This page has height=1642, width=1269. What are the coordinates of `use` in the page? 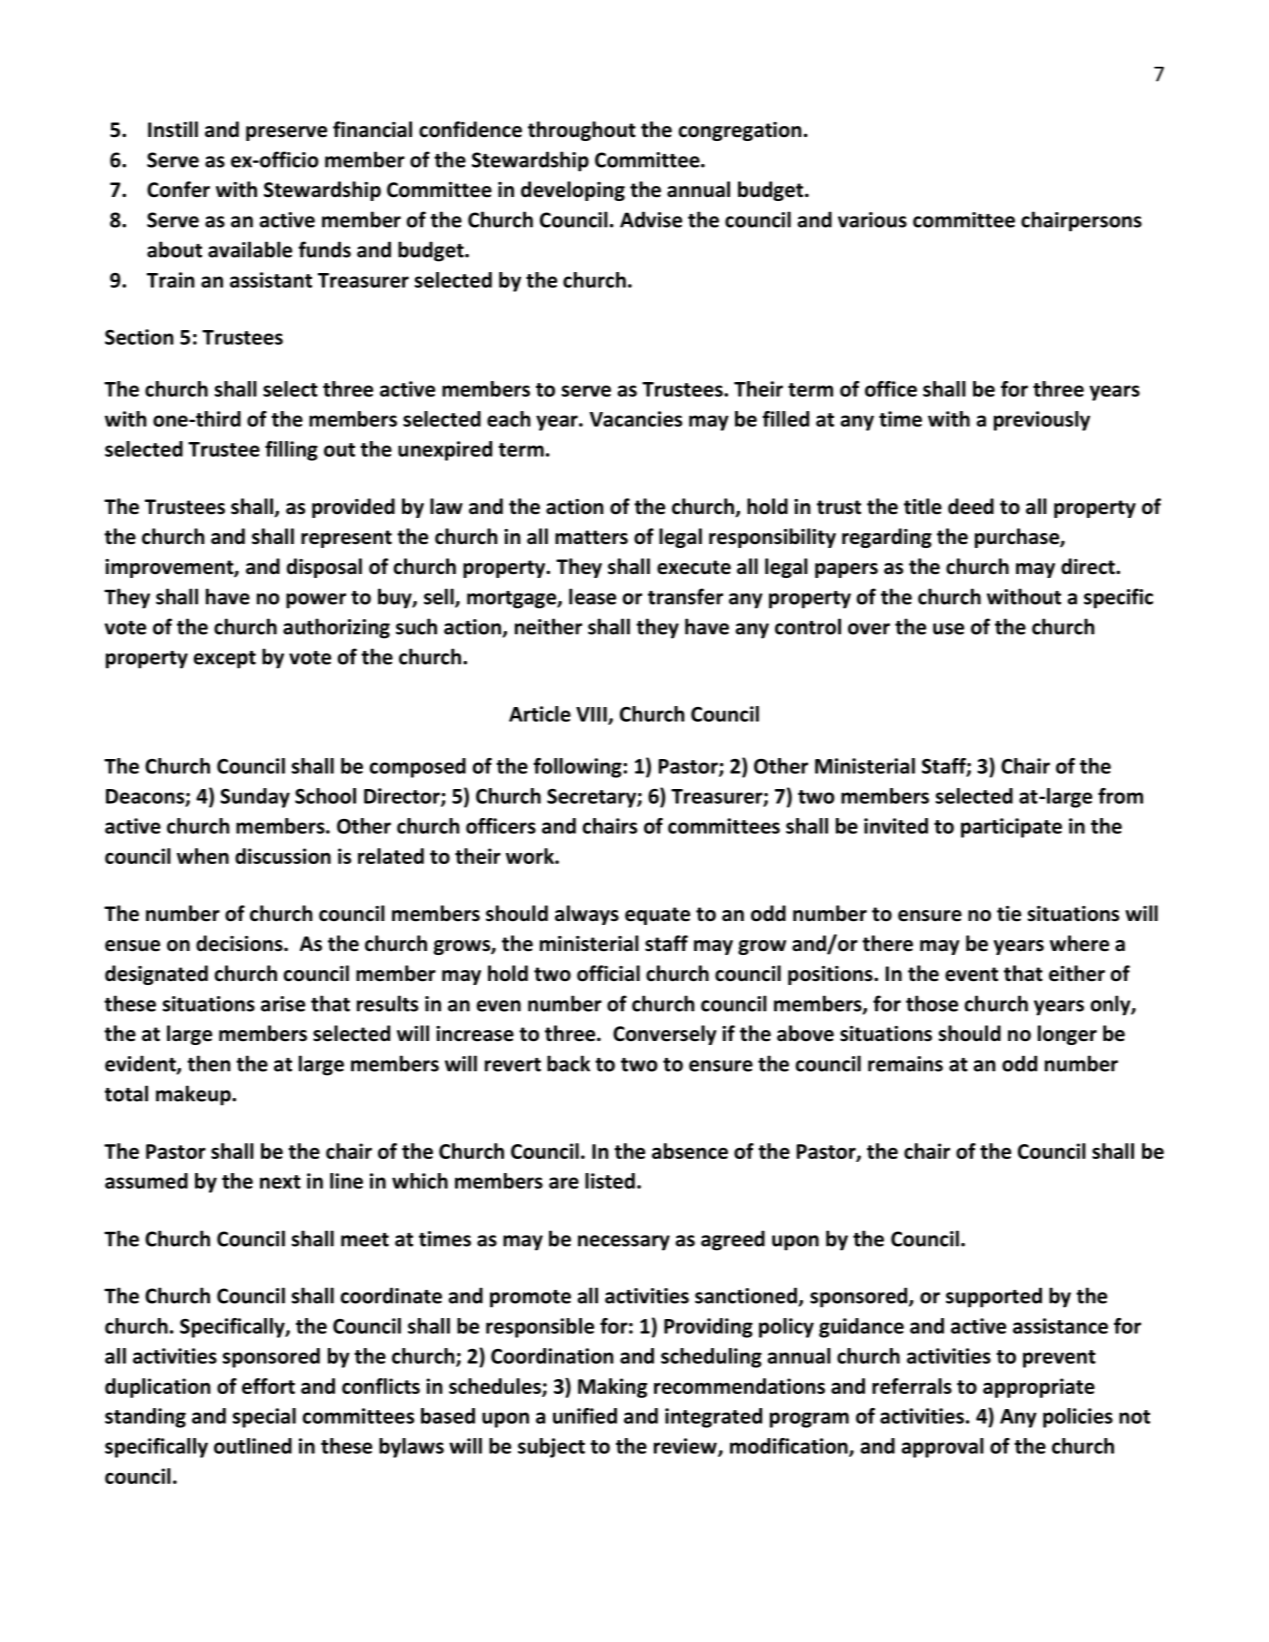 It's located at (948, 629).
